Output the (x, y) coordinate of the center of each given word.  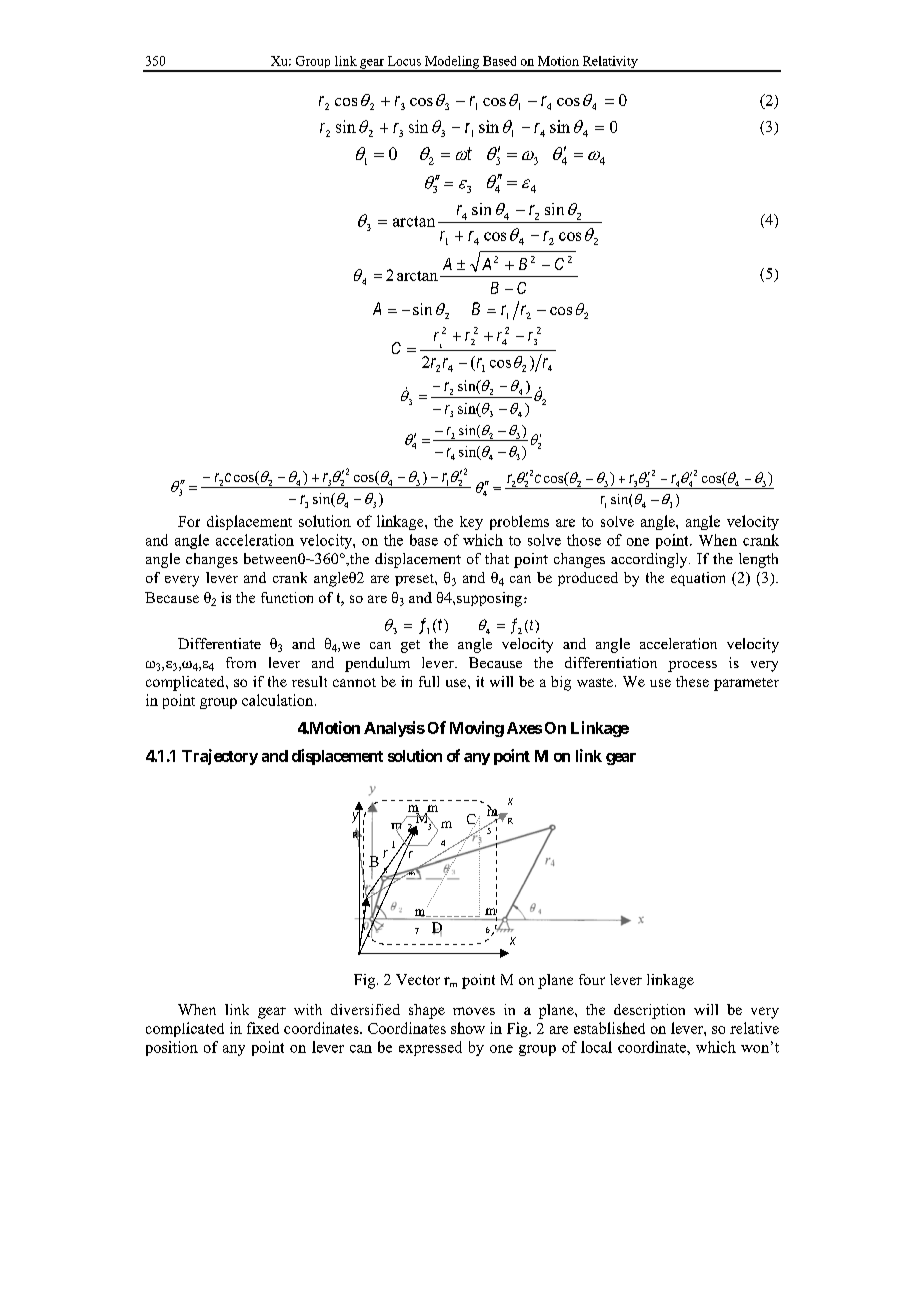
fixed (263, 1028)
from (241, 662)
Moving (477, 729)
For (189, 521)
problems (519, 522)
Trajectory (220, 757)
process (692, 666)
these (692, 681)
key (471, 523)
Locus (404, 61)
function (287, 597)
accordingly (650, 560)
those (584, 540)
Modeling (452, 63)
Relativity (610, 63)
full (429, 681)
